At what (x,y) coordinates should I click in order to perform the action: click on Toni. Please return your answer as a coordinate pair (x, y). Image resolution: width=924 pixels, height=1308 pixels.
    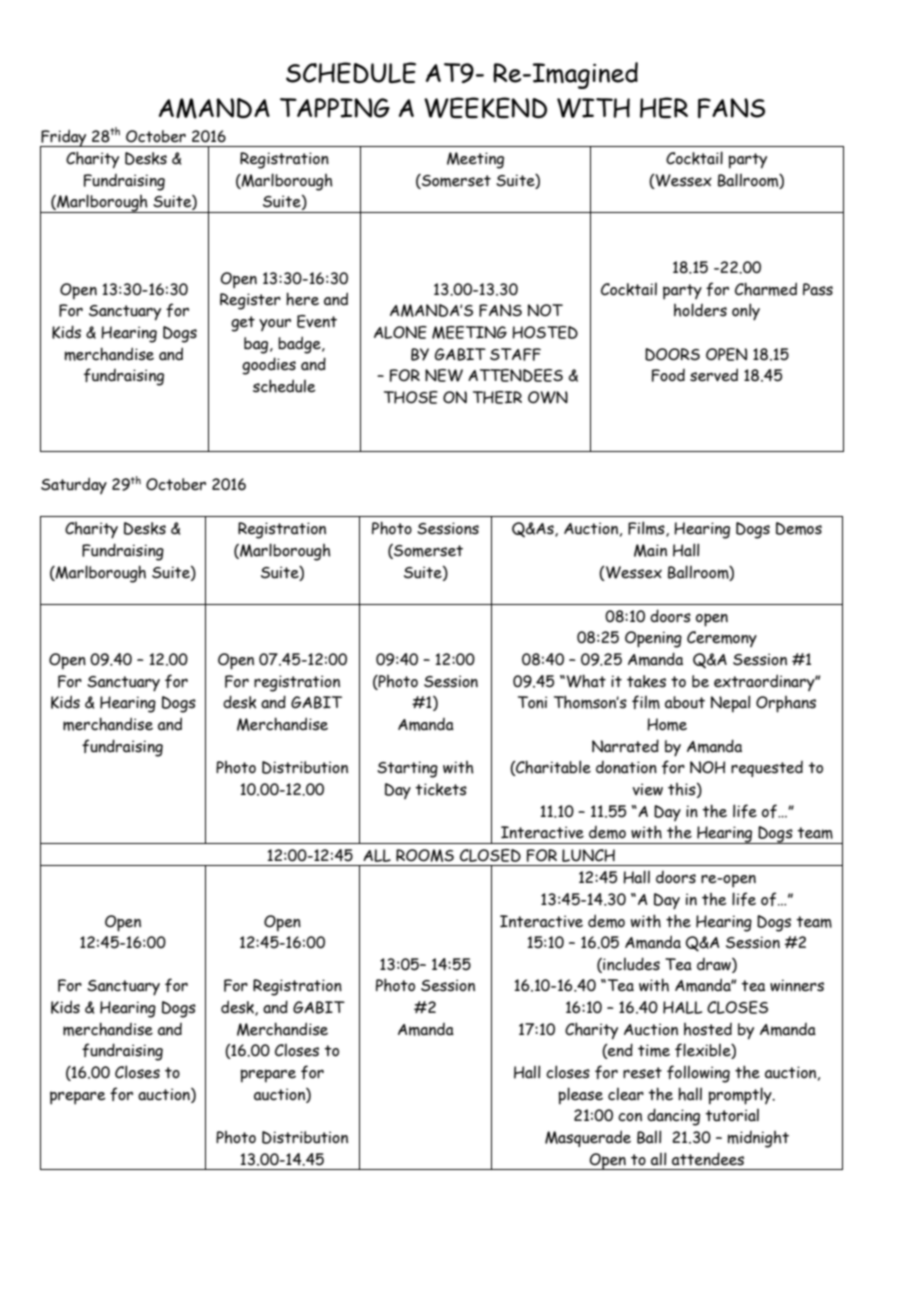
    Looking at the image, I should click on (532, 702).
